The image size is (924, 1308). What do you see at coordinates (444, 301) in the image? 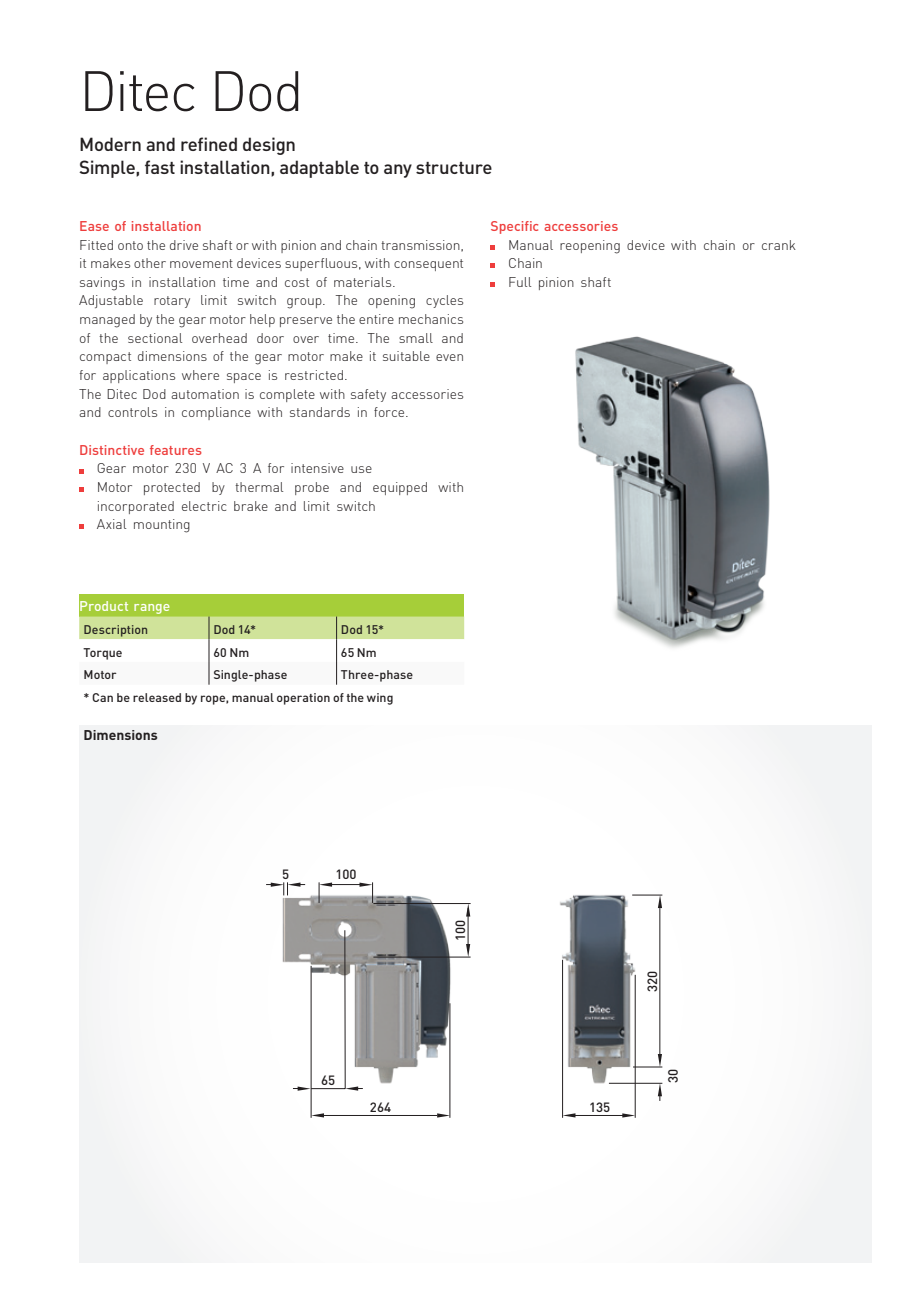
I see `cycles` at bounding box center [444, 301].
